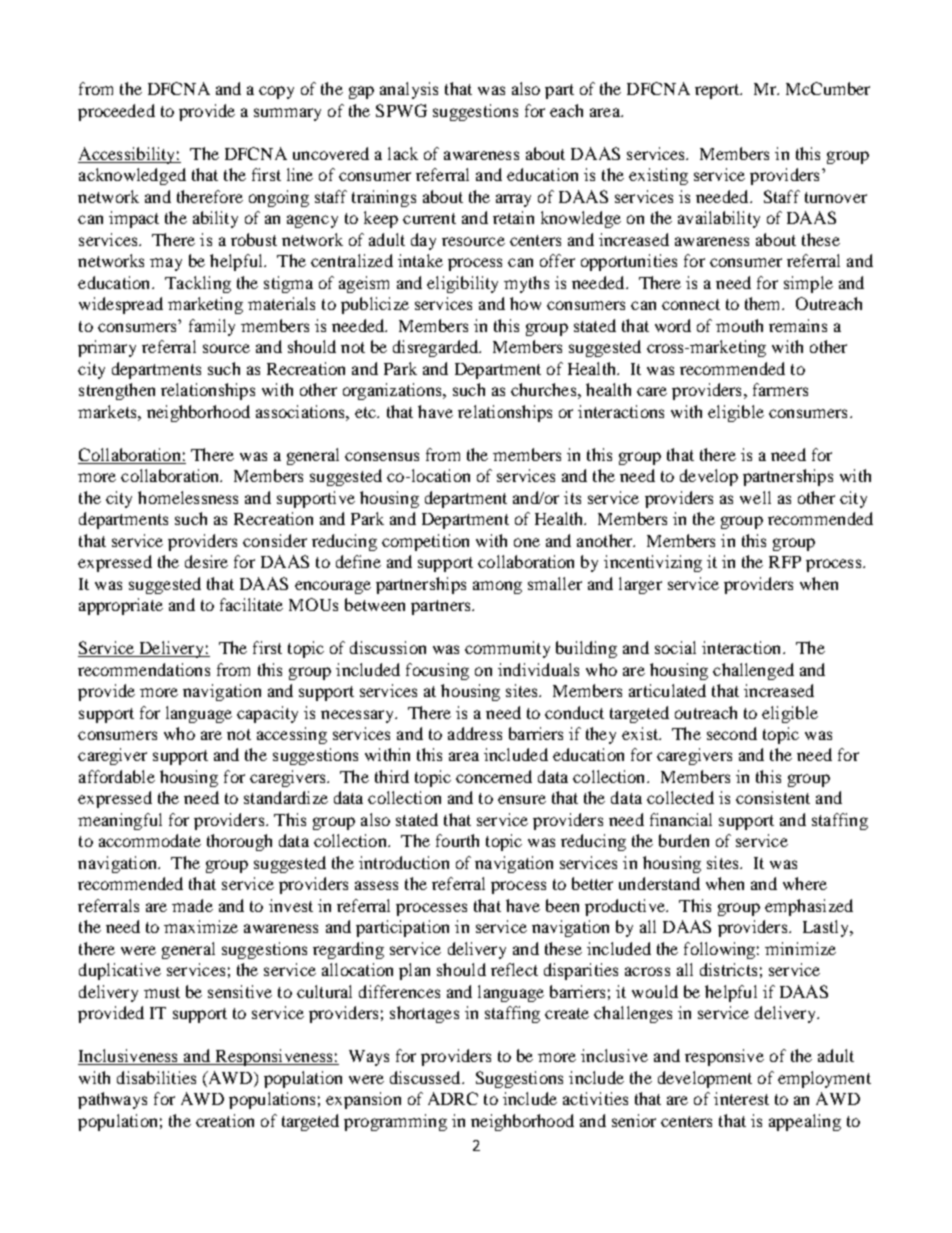 This document has width=952, height=1233. What do you see at coordinates (409, 90) in the document?
I see `analysis` at bounding box center [409, 90].
